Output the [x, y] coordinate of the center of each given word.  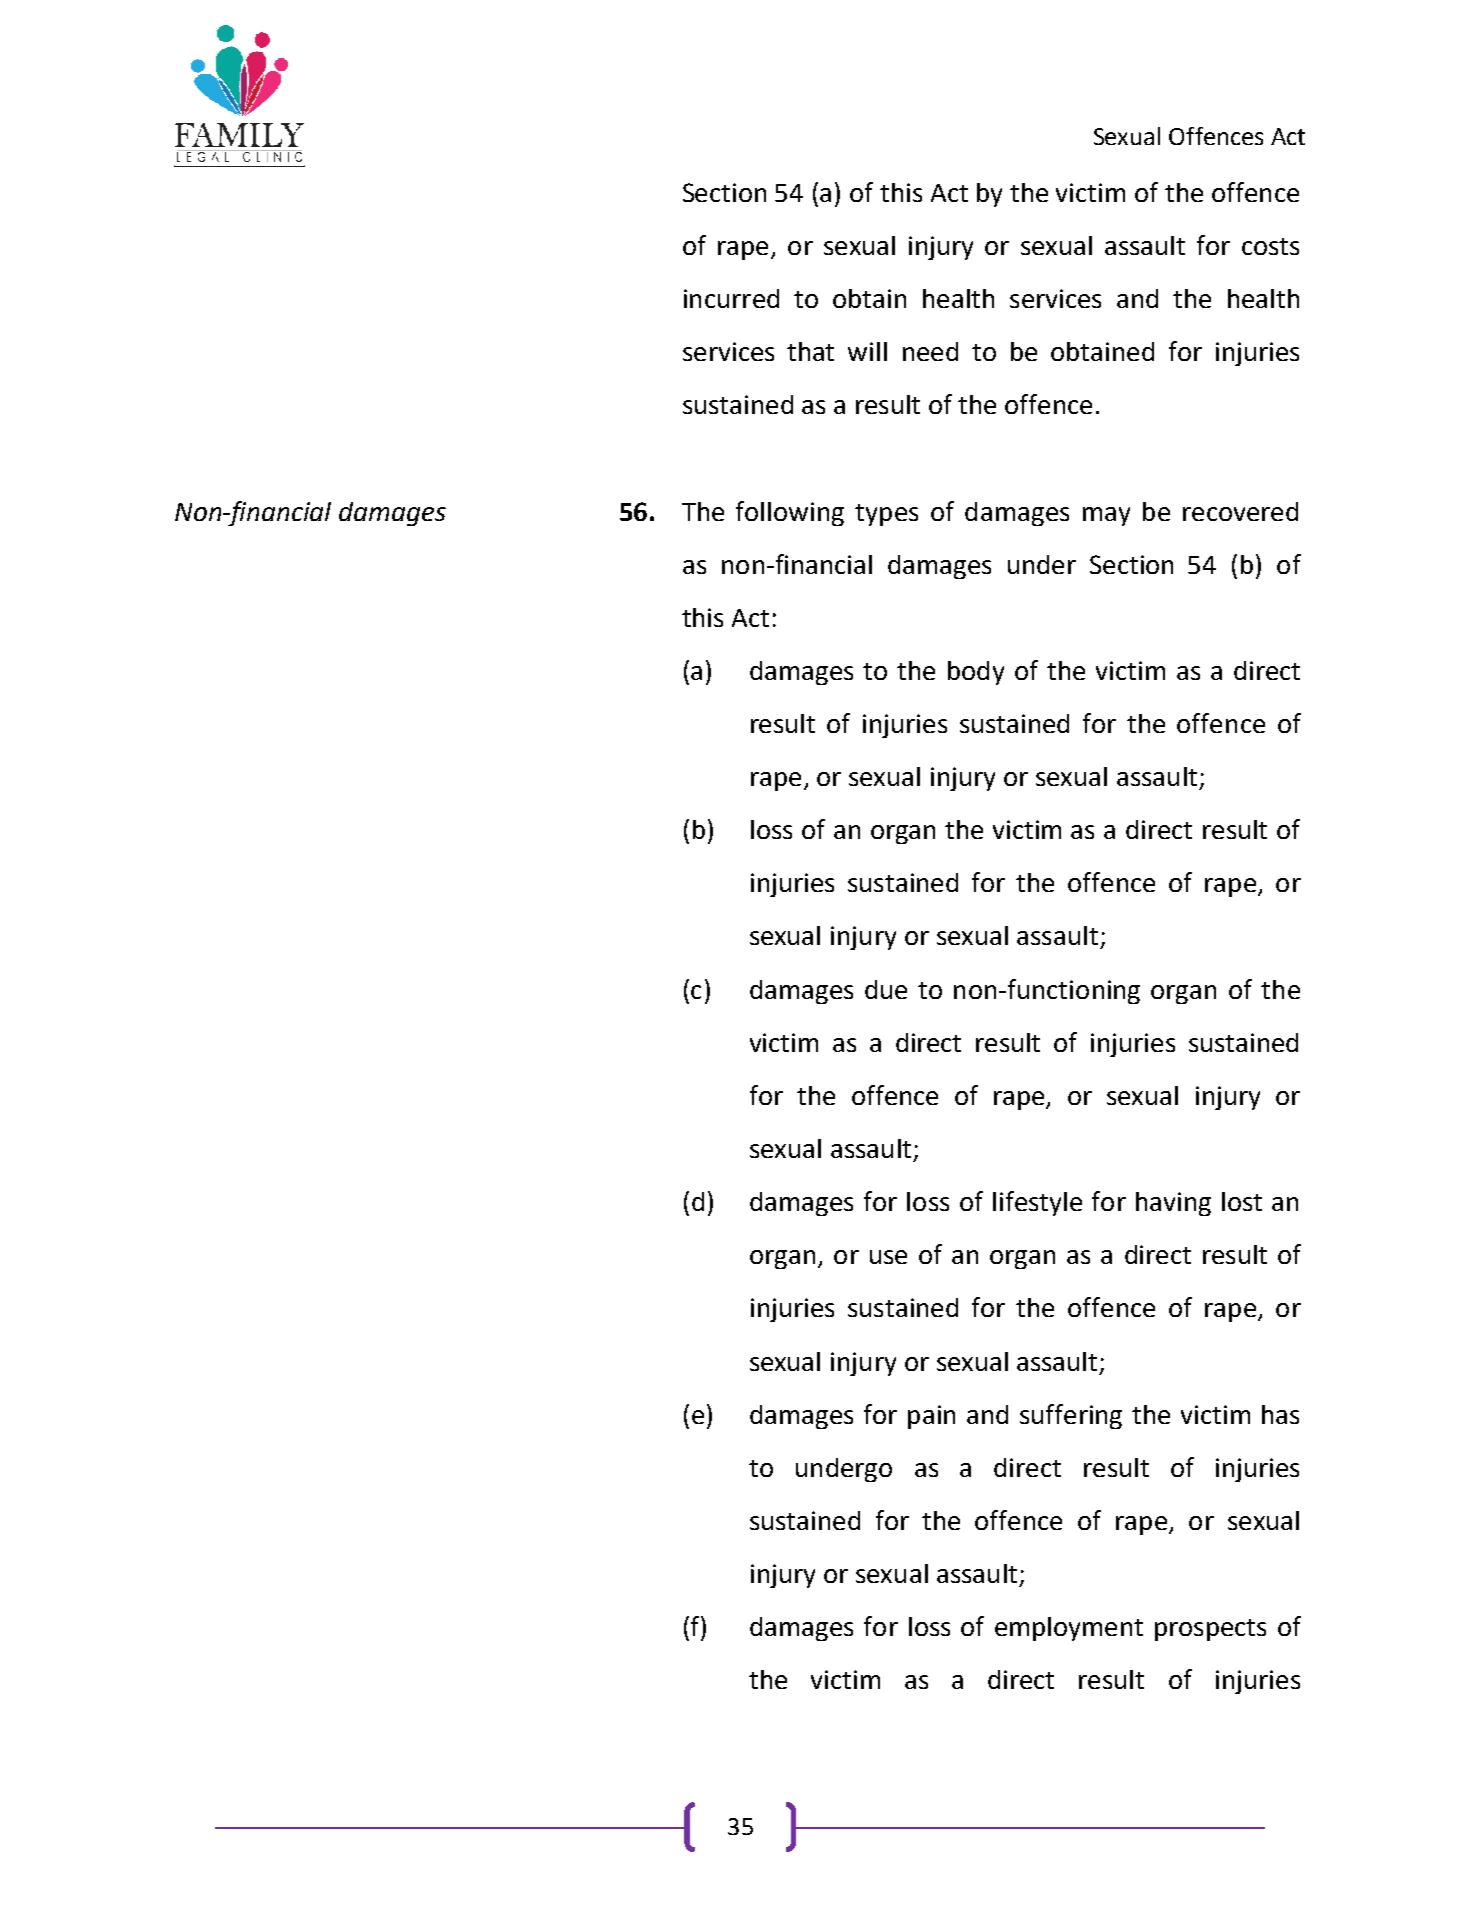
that [810, 351]
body [976, 673]
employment [1069, 1629]
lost [1242, 1201]
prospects [1210, 1630]
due [886, 989]
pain [931, 1417]
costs [1270, 246]
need [930, 351]
